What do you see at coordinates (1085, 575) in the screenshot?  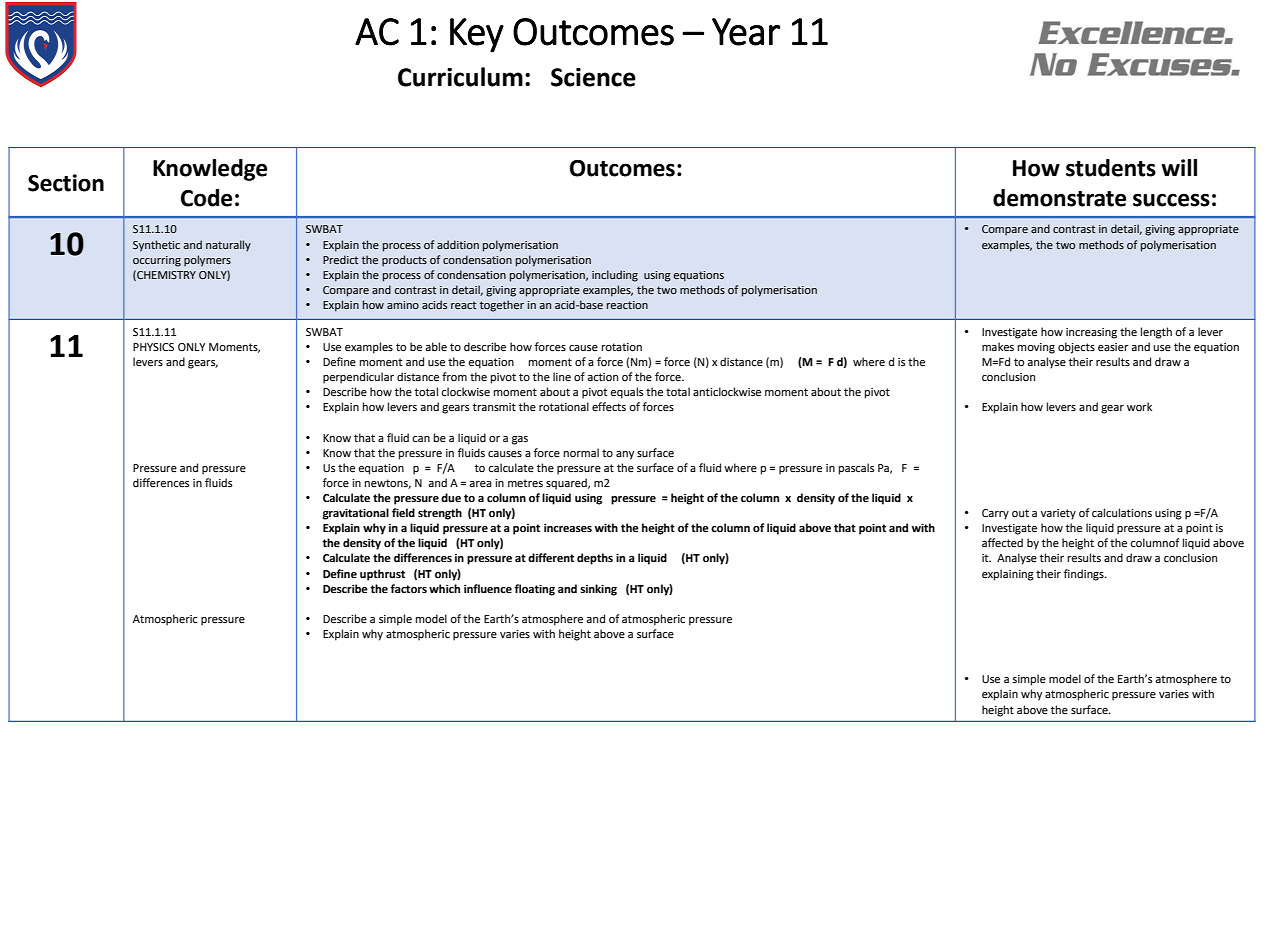 I see `findings` at bounding box center [1085, 575].
